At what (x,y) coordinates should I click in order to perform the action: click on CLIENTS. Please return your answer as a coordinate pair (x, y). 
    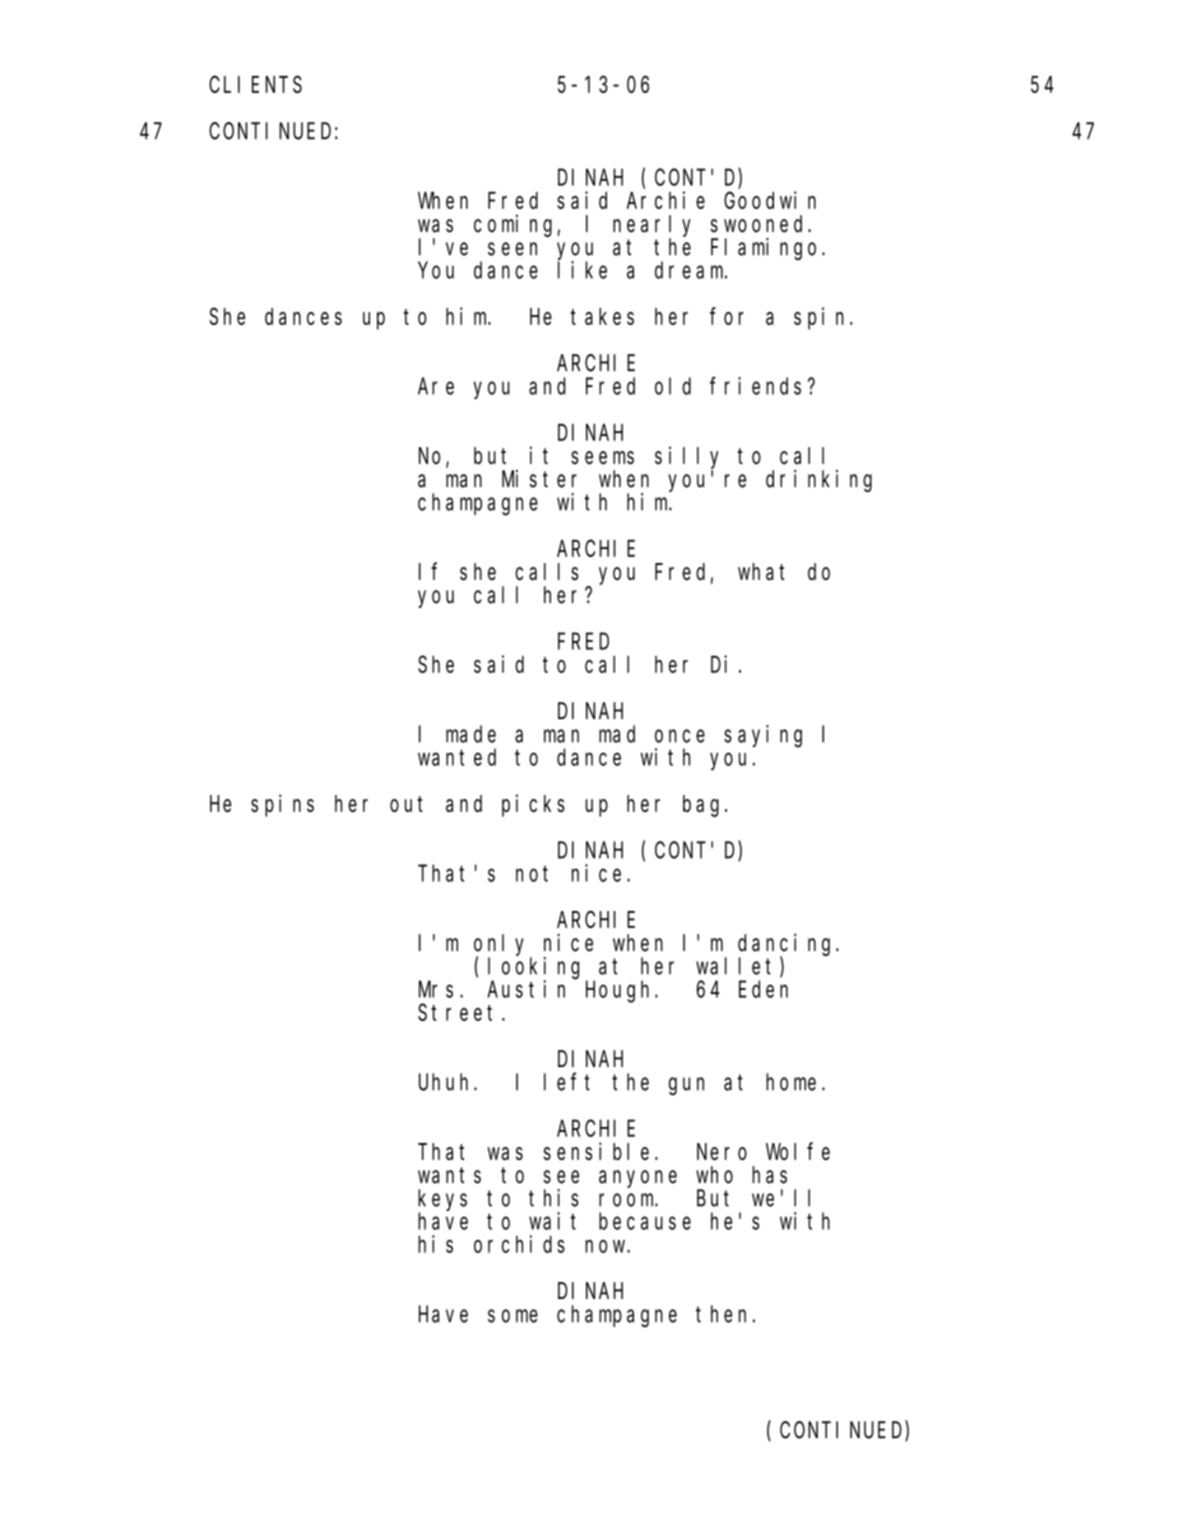
    Looking at the image, I should click on (255, 85).
